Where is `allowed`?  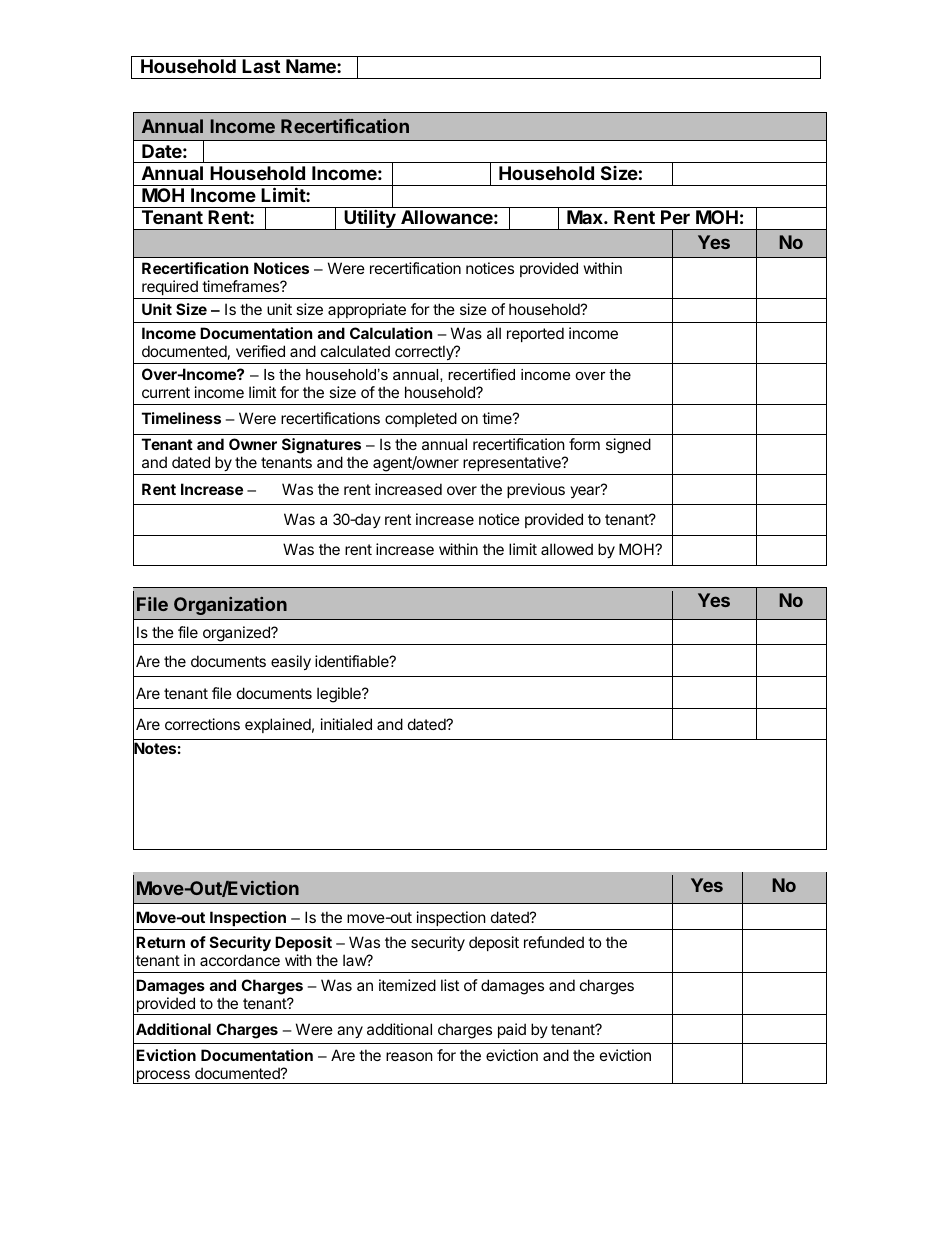
allowed is located at coordinates (567, 549).
